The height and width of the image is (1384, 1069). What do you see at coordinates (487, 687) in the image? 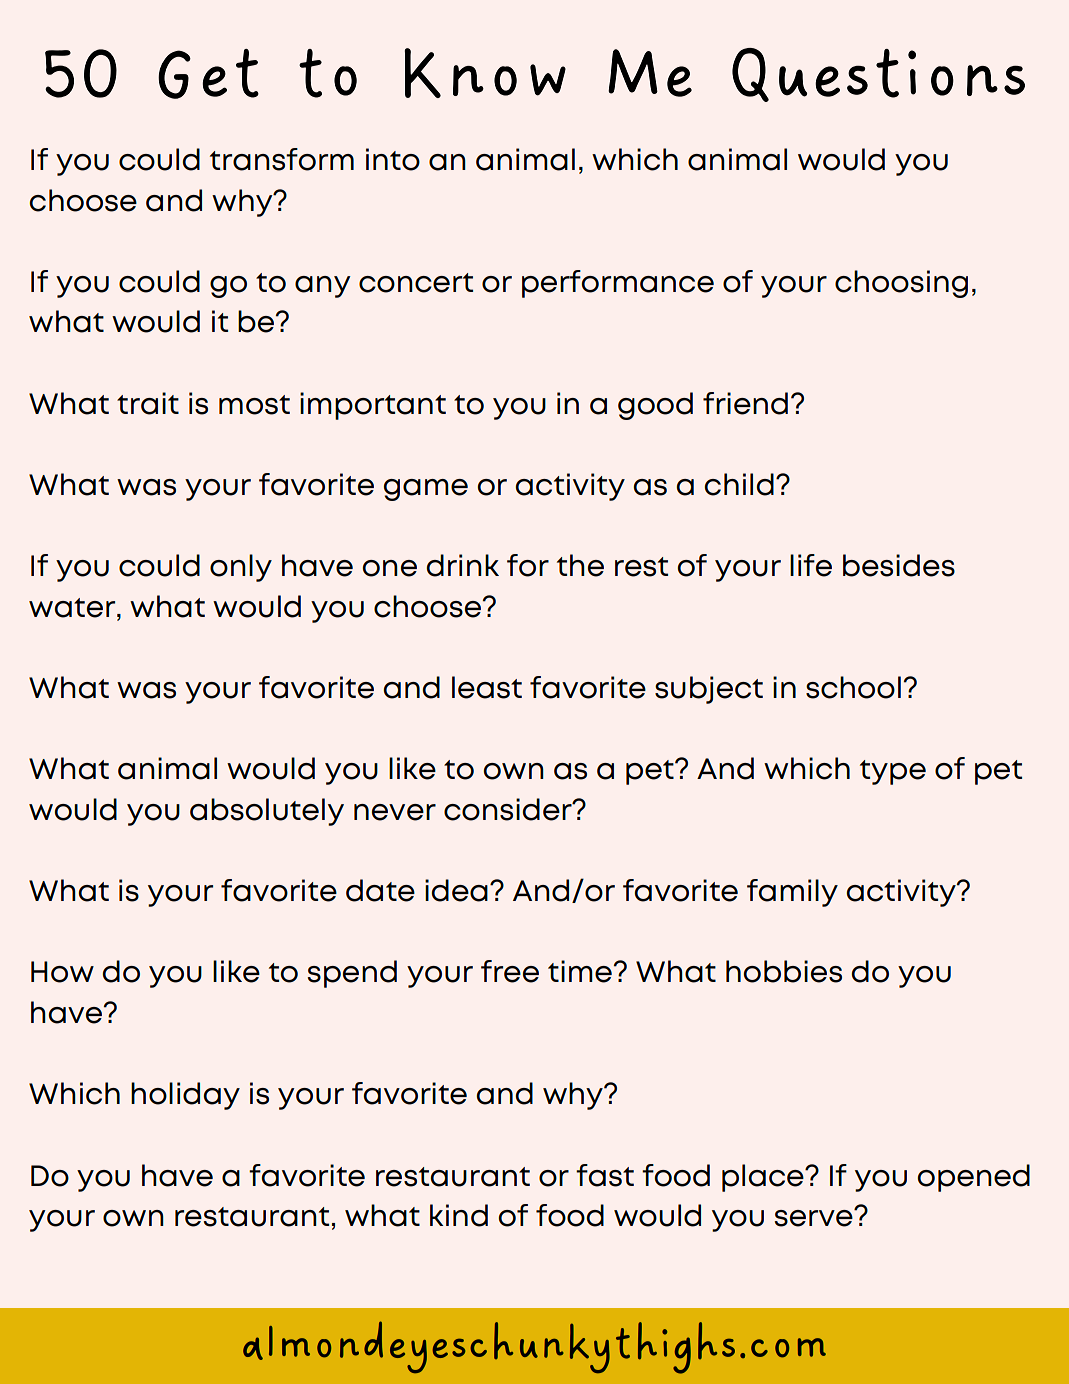
I see `least` at bounding box center [487, 687].
